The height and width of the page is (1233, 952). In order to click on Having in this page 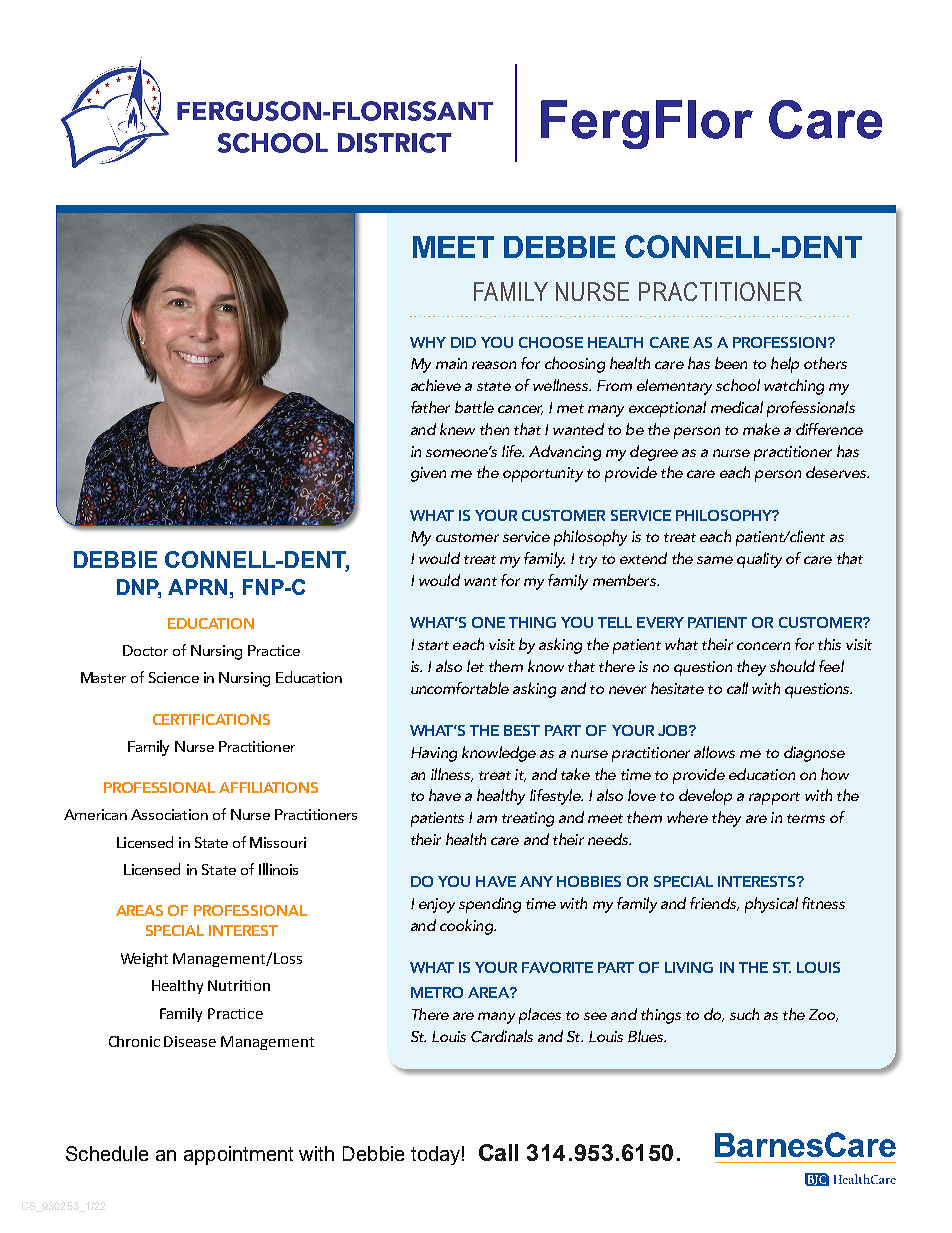, I will do `click(434, 754)`.
